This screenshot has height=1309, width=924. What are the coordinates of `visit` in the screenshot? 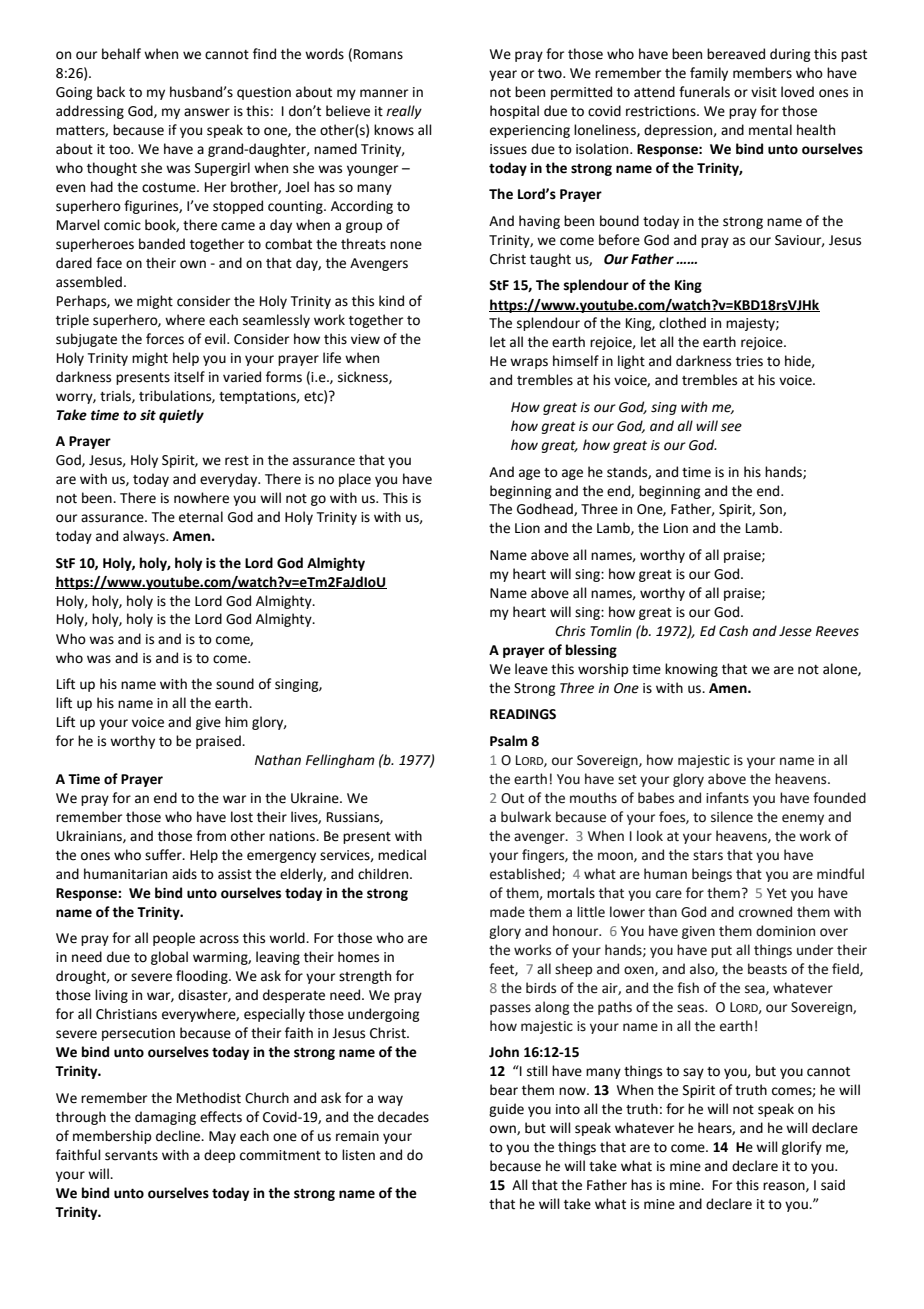 It's located at (764, 92).
